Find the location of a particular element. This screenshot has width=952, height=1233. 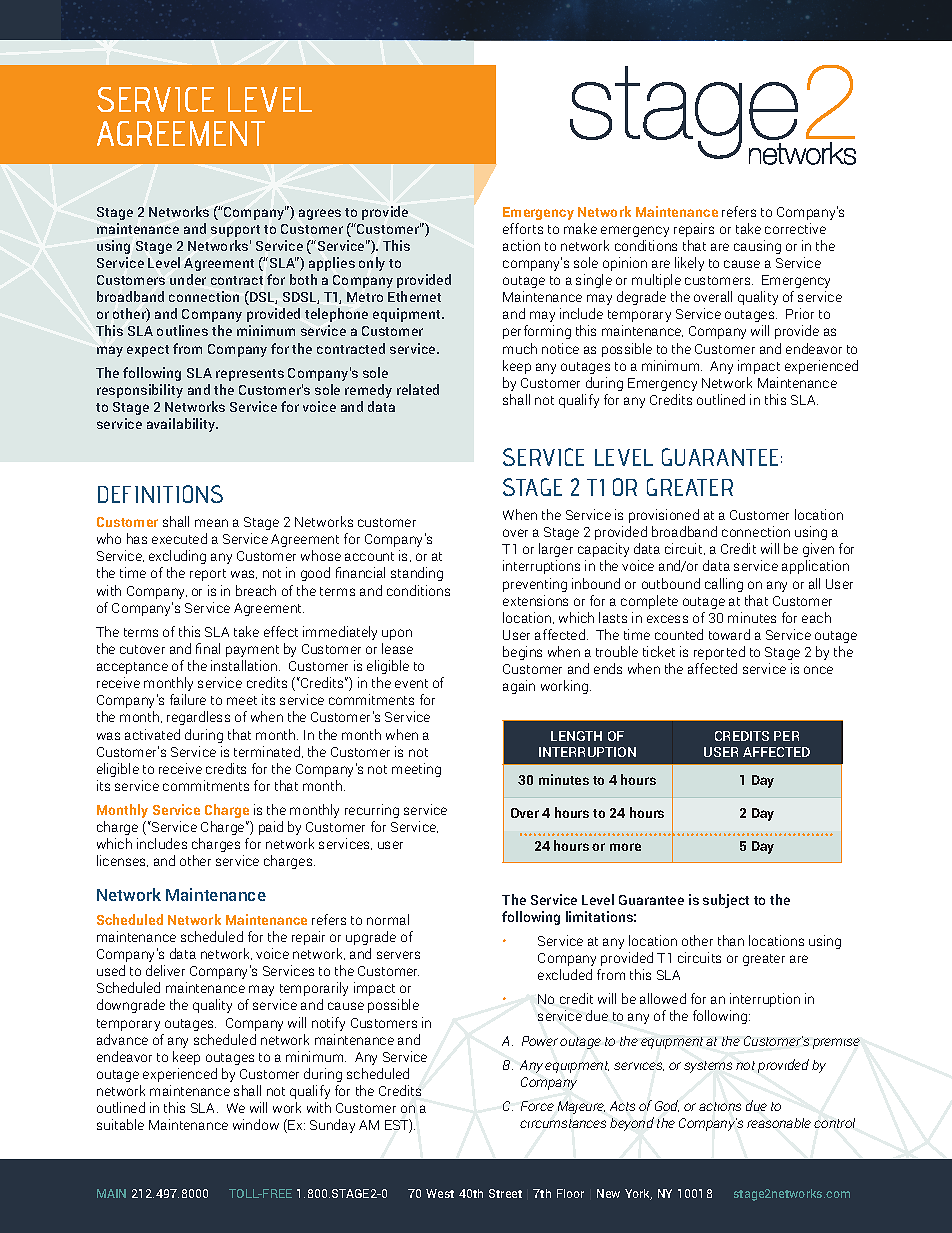

corrective is located at coordinates (795, 228).
